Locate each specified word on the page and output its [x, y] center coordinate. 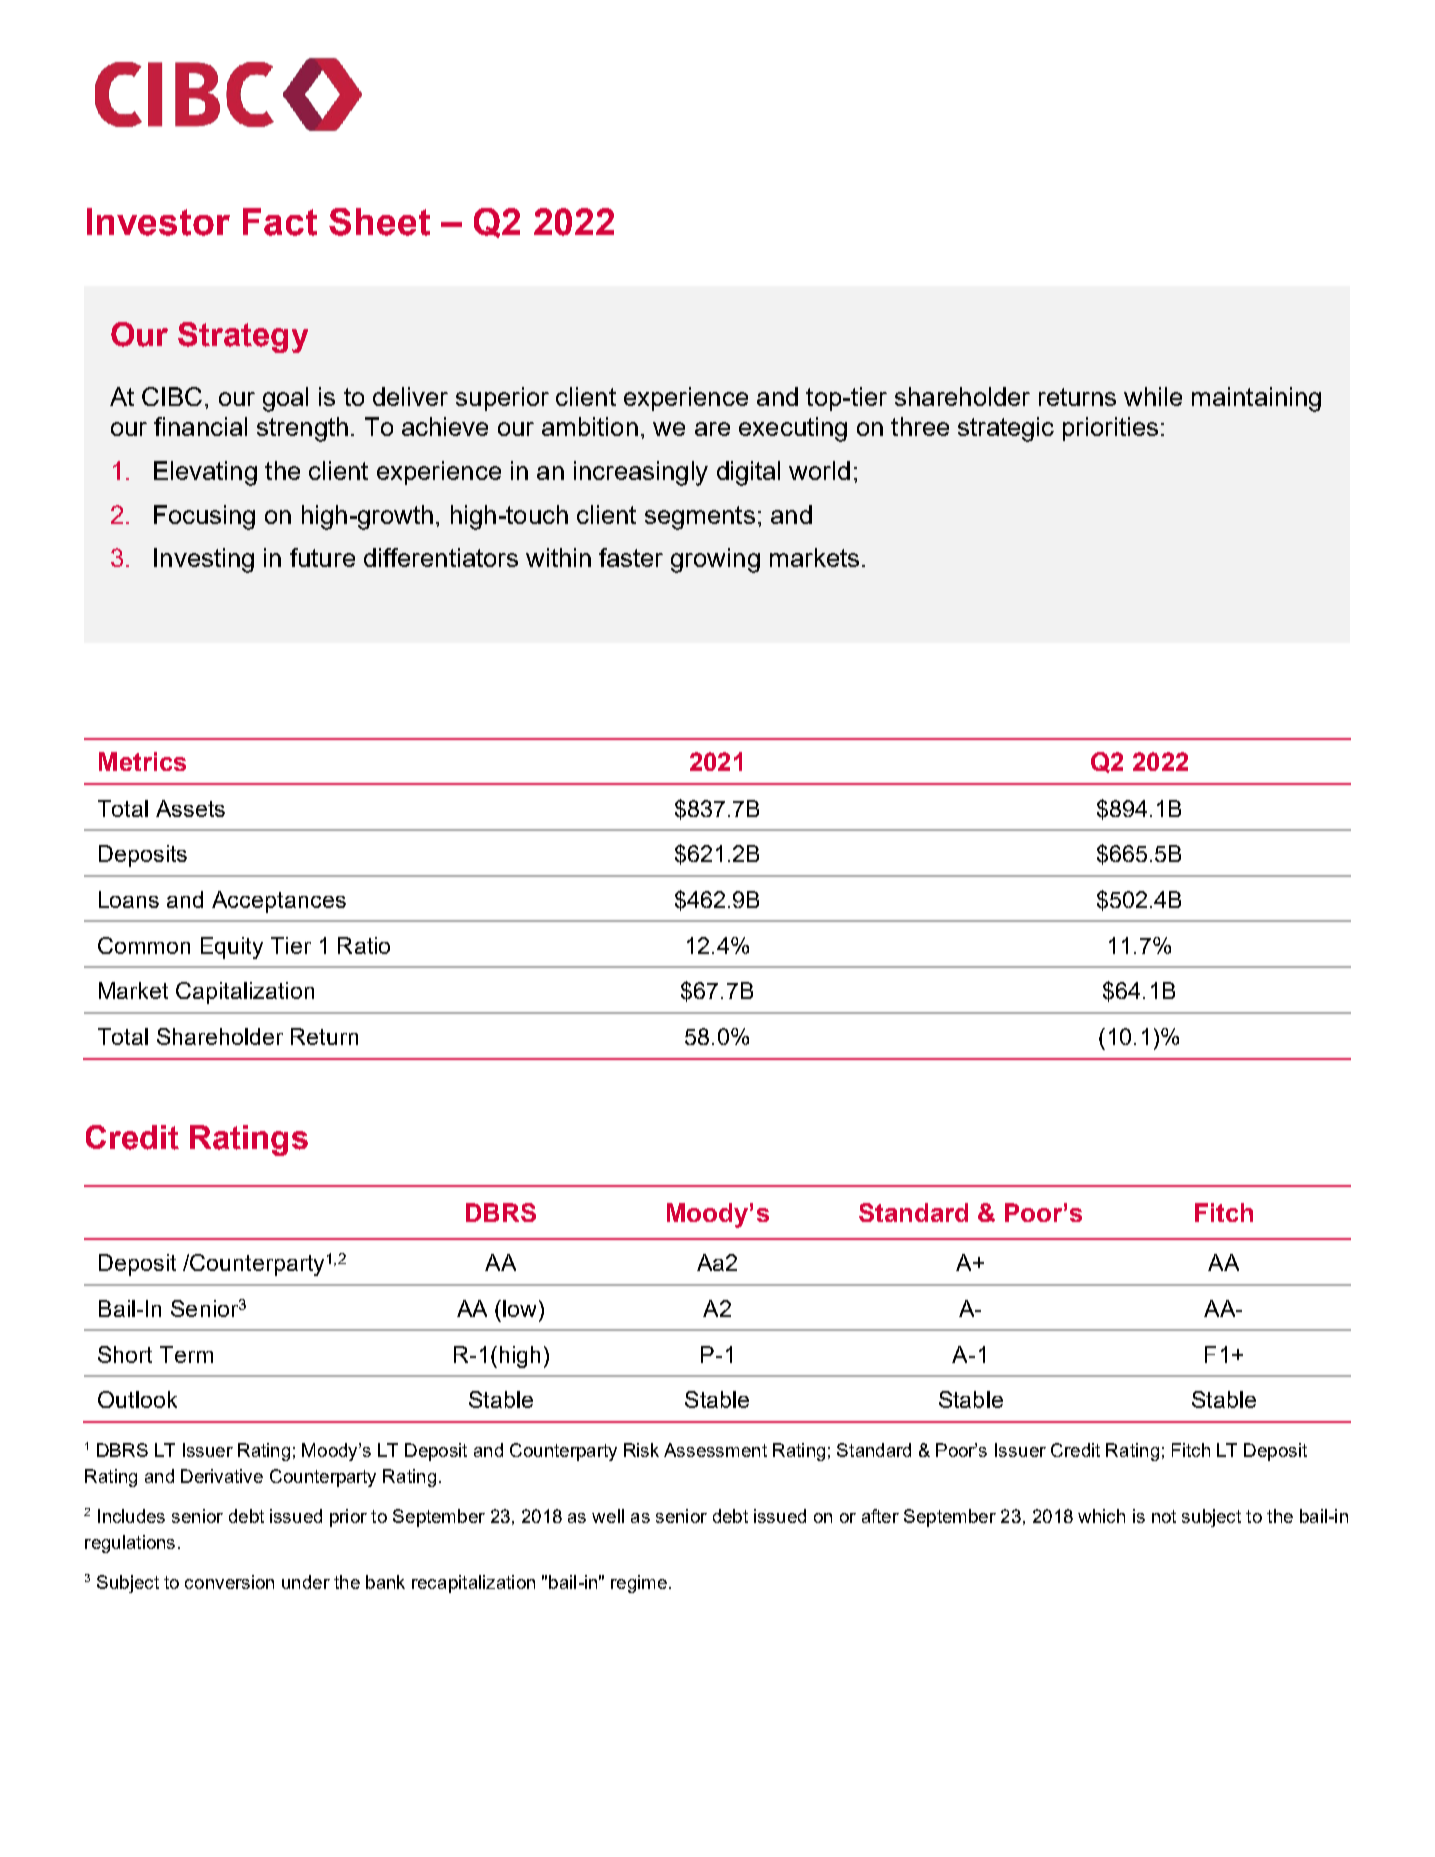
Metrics [142, 761]
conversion [229, 1582]
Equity [232, 948]
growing [715, 560]
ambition [590, 426]
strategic [1006, 429]
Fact [280, 222]
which [1101, 1516]
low [519, 1308]
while [1153, 396]
